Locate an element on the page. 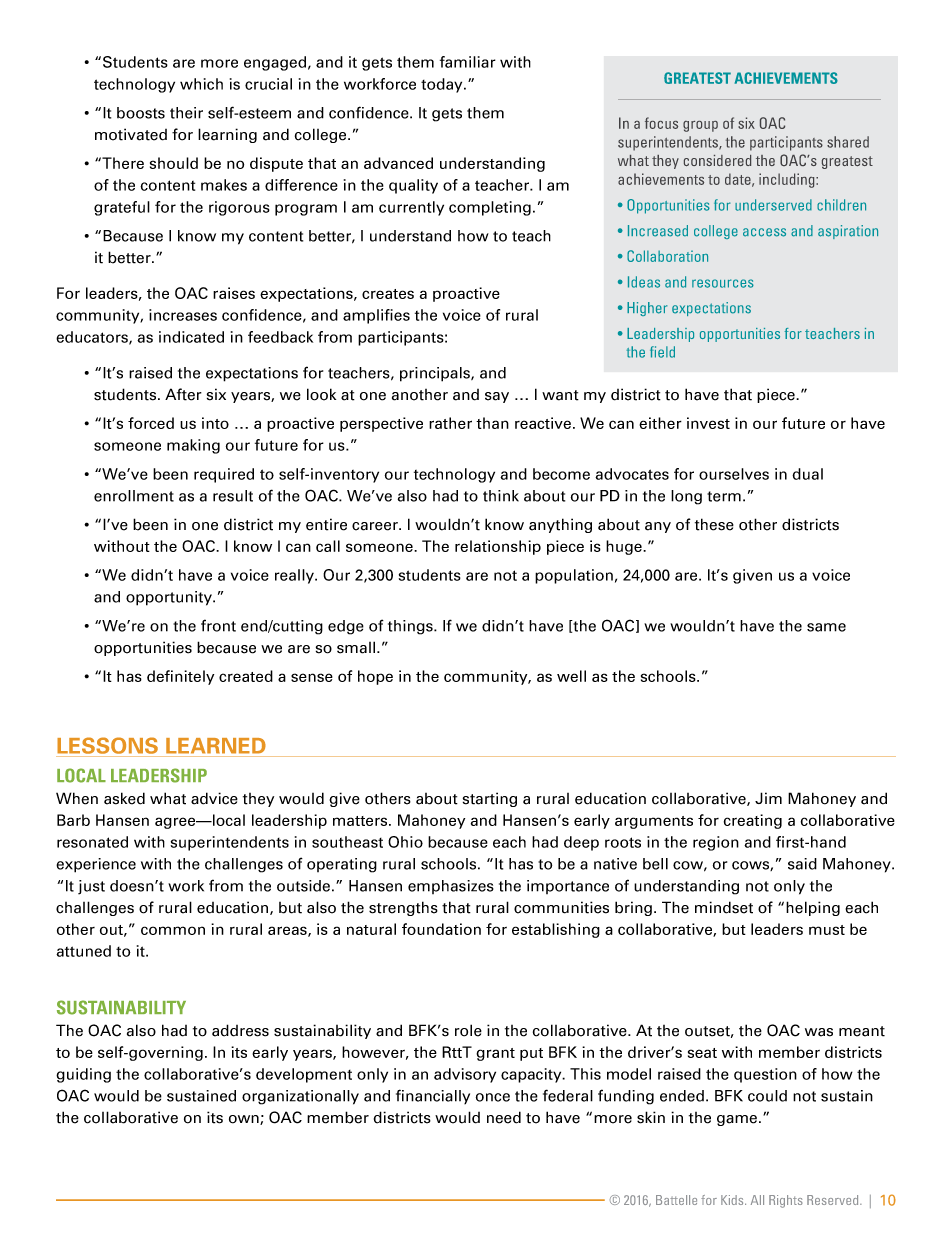  familiar is located at coordinates (468, 62).
